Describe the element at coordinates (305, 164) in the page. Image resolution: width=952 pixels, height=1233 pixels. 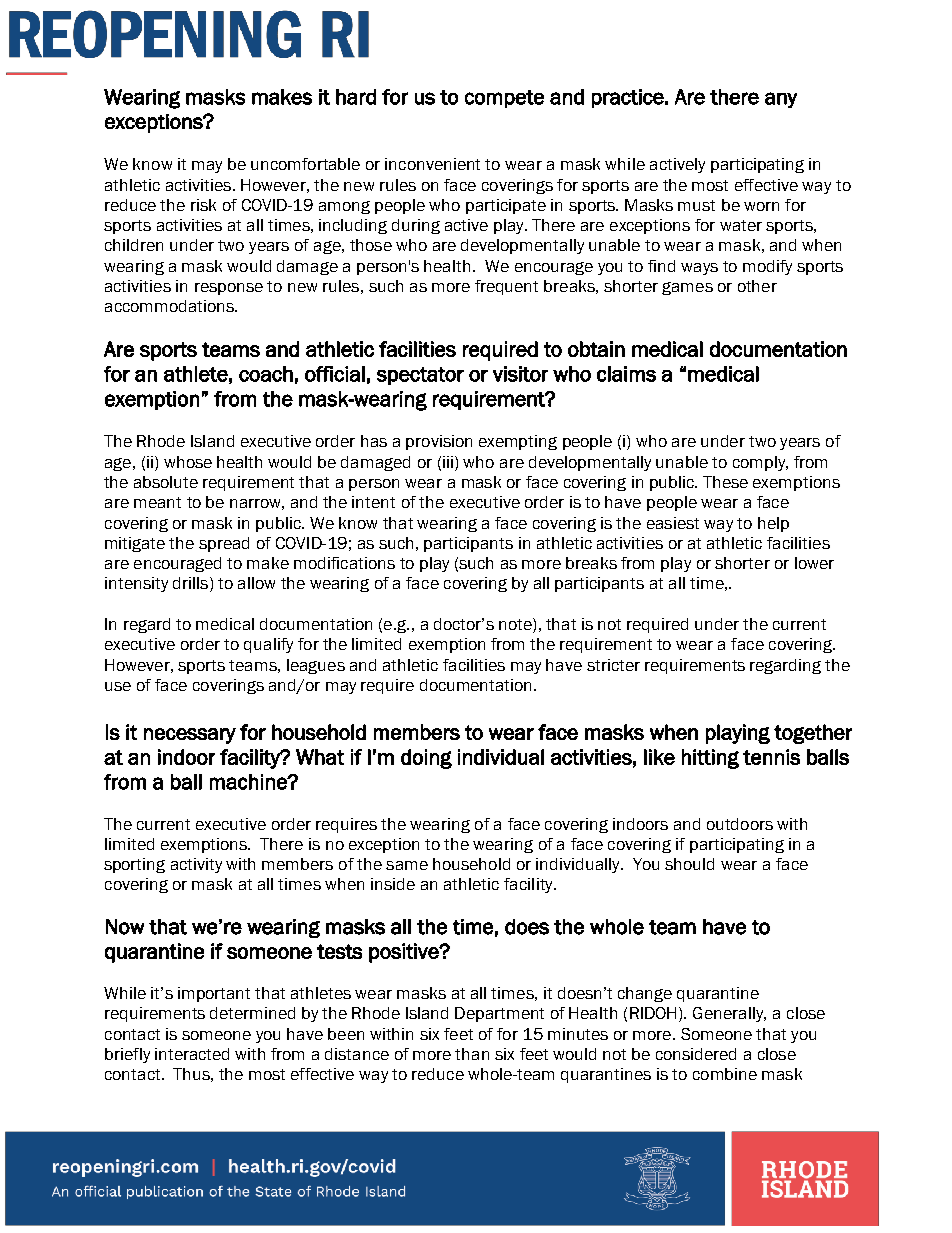
I see `uncomfortable` at that location.
